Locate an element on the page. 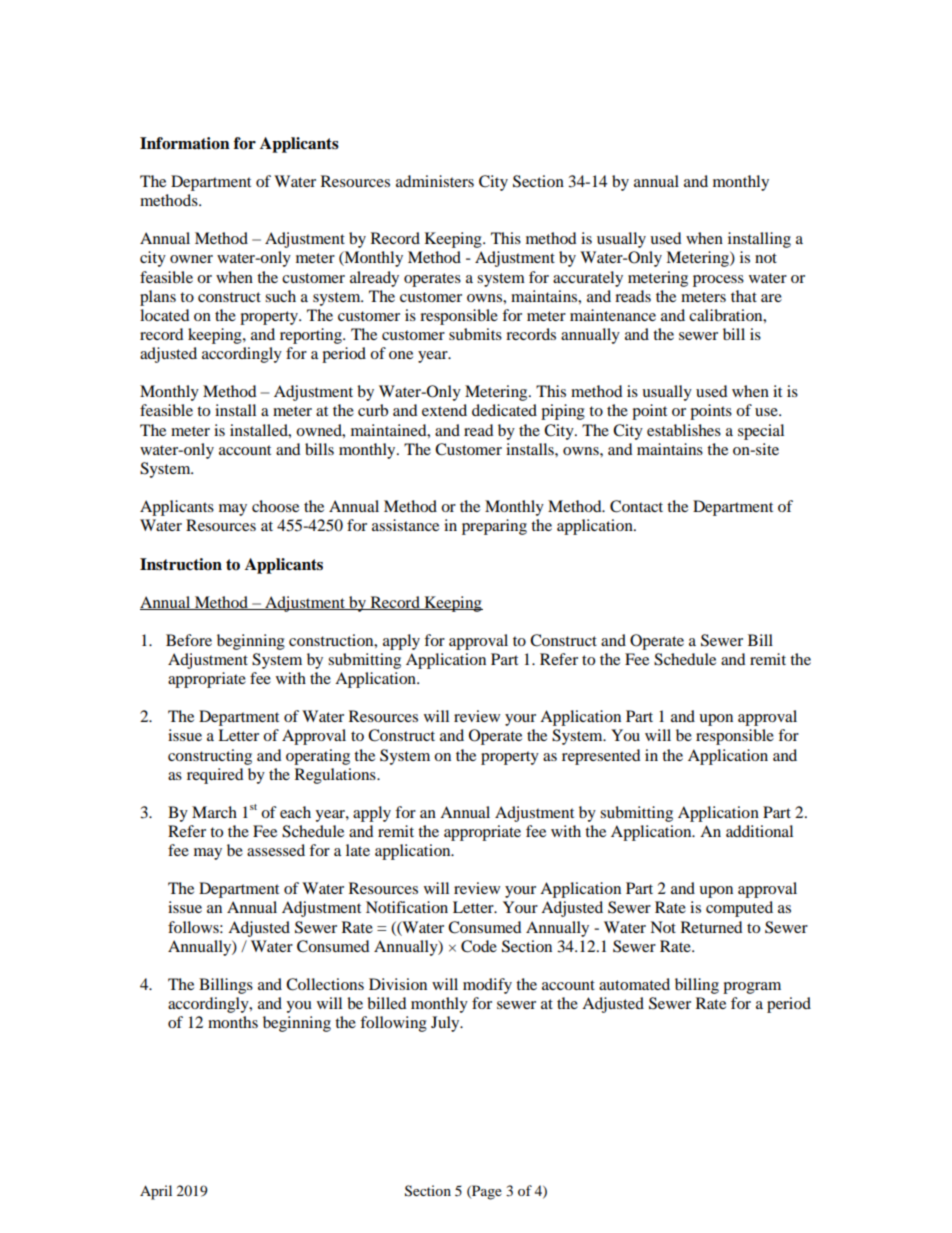  choose is located at coordinates (275, 506).
